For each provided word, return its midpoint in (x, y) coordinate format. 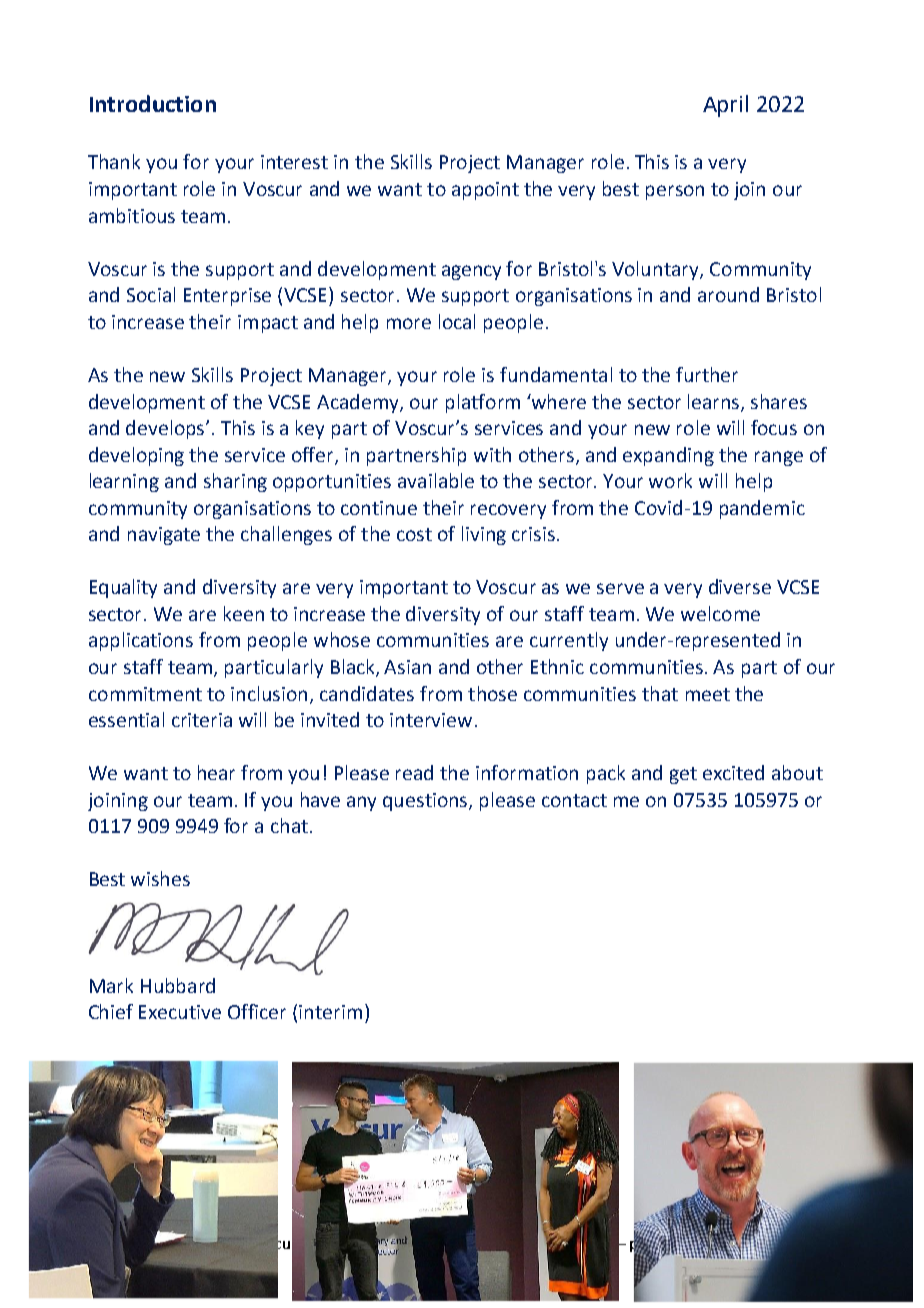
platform (483, 403)
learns (715, 402)
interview (431, 720)
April (725, 106)
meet (708, 694)
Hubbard (178, 985)
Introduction (153, 103)
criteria (202, 720)
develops (166, 429)
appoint (485, 191)
